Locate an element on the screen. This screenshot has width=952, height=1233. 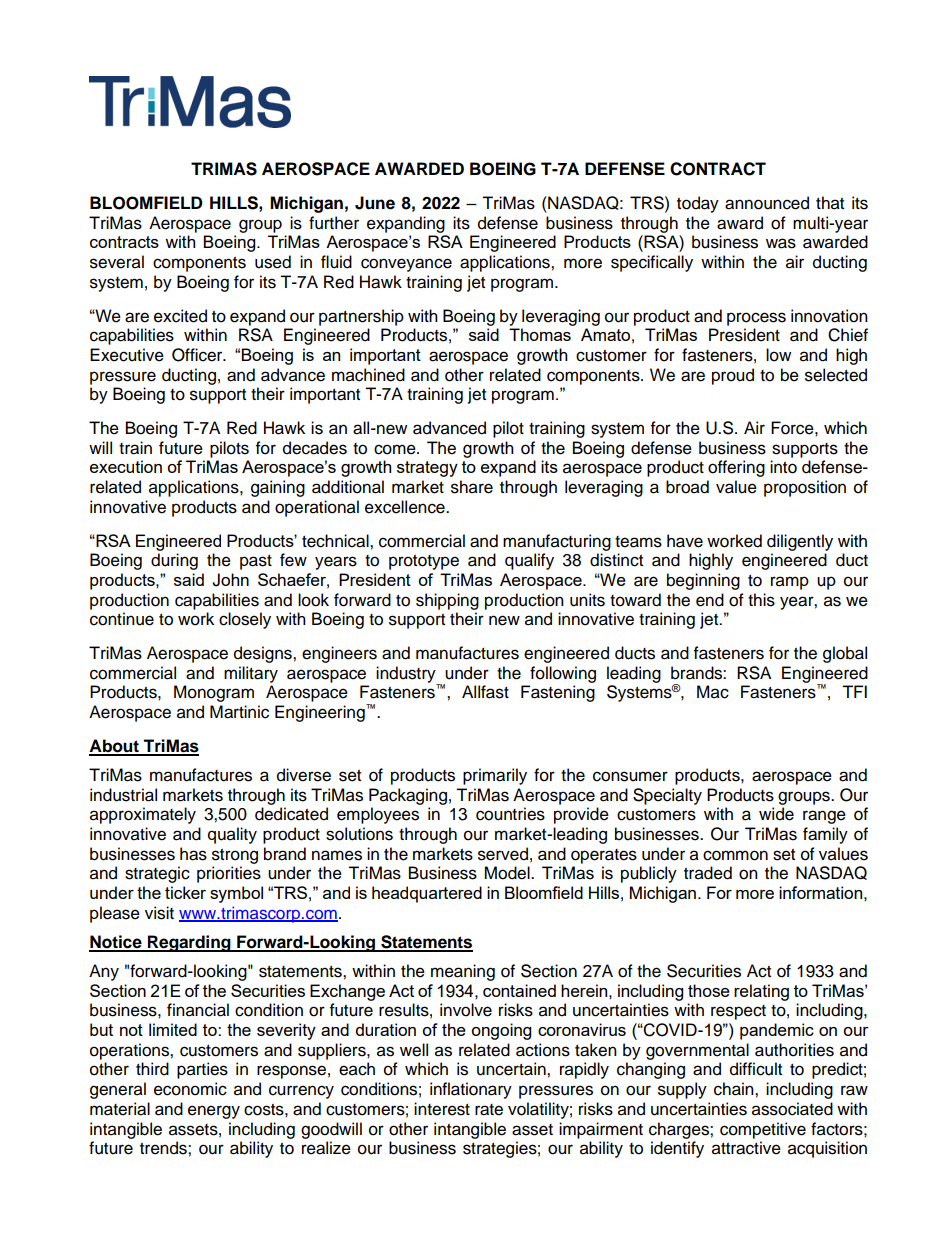
energy is located at coordinates (214, 1112).
